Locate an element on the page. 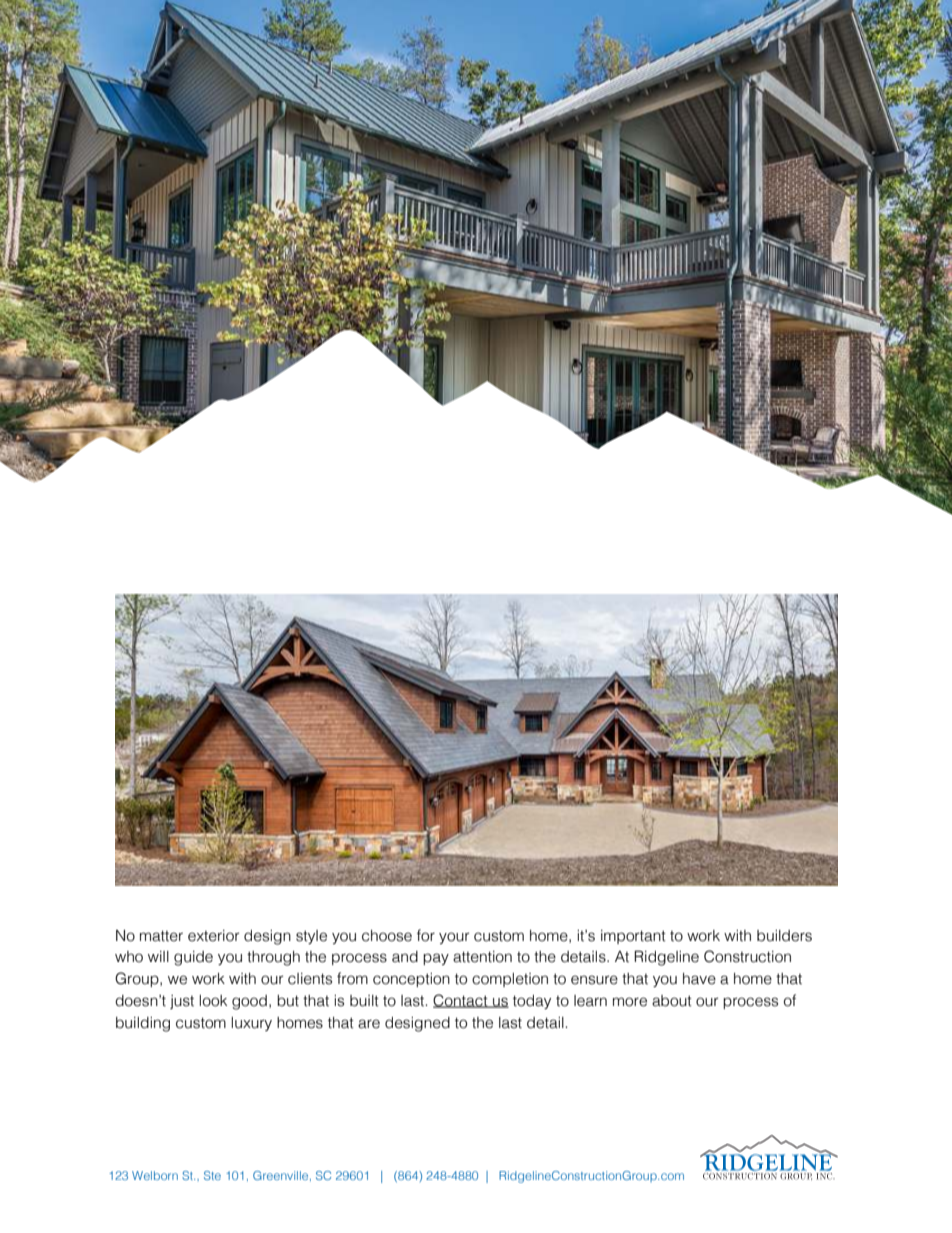 This image has height=1233, width=952. Greenville is located at coordinates (282, 1176).
